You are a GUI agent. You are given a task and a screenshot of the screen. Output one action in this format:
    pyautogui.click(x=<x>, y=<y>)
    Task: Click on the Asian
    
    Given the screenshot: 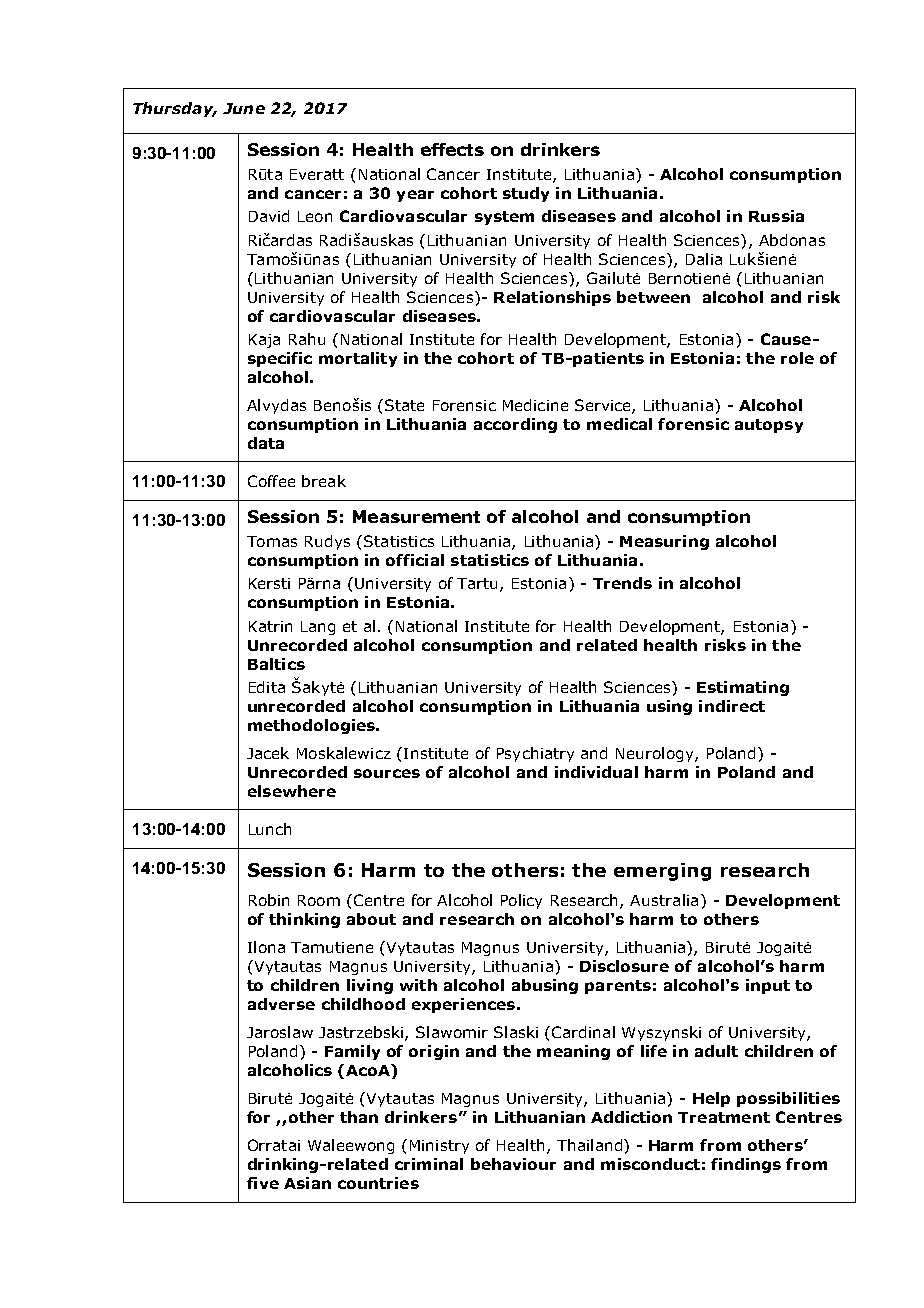 What is the action you would take?
    pyautogui.click(x=307, y=1183)
